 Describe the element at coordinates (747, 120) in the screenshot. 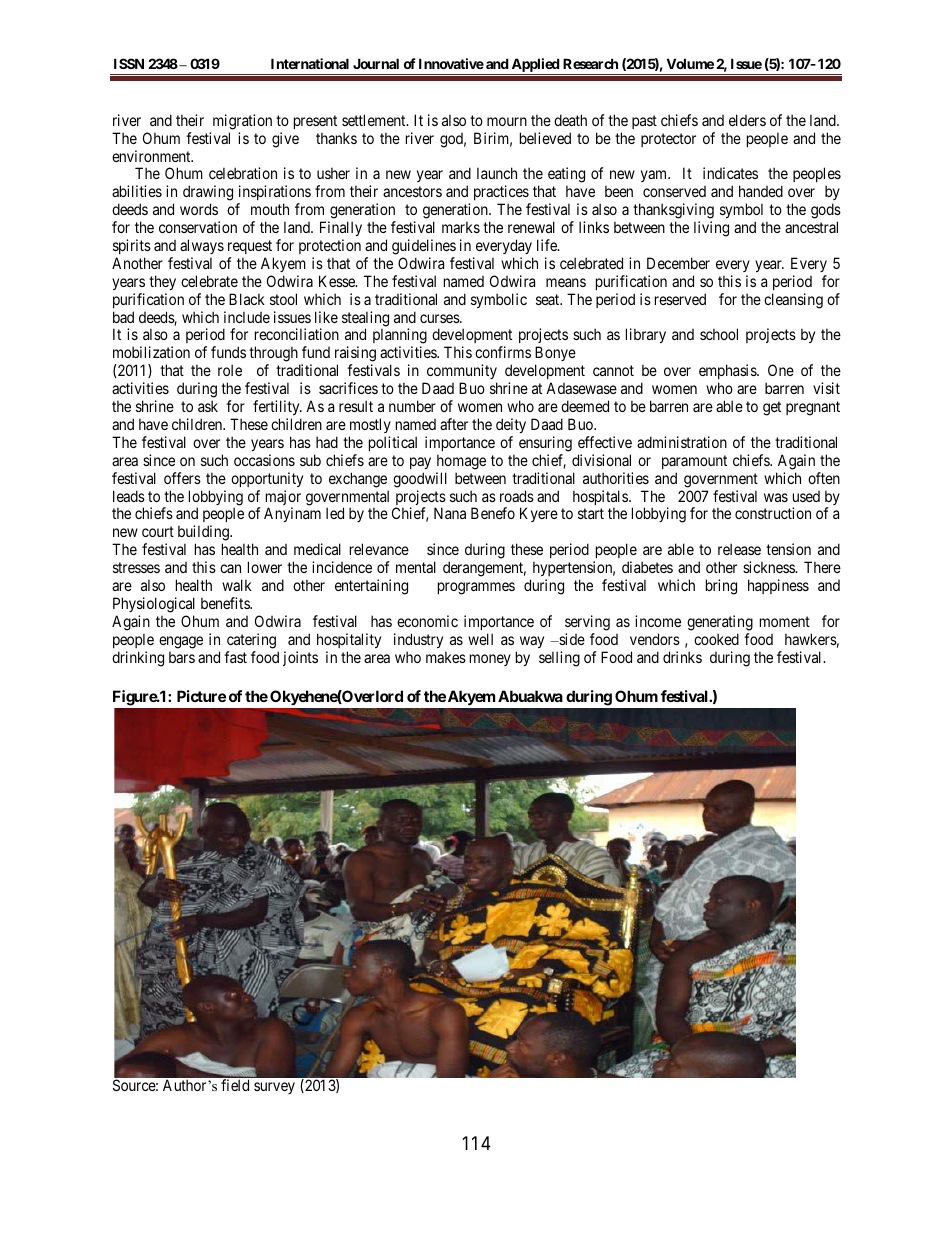

I see `elders` at that location.
